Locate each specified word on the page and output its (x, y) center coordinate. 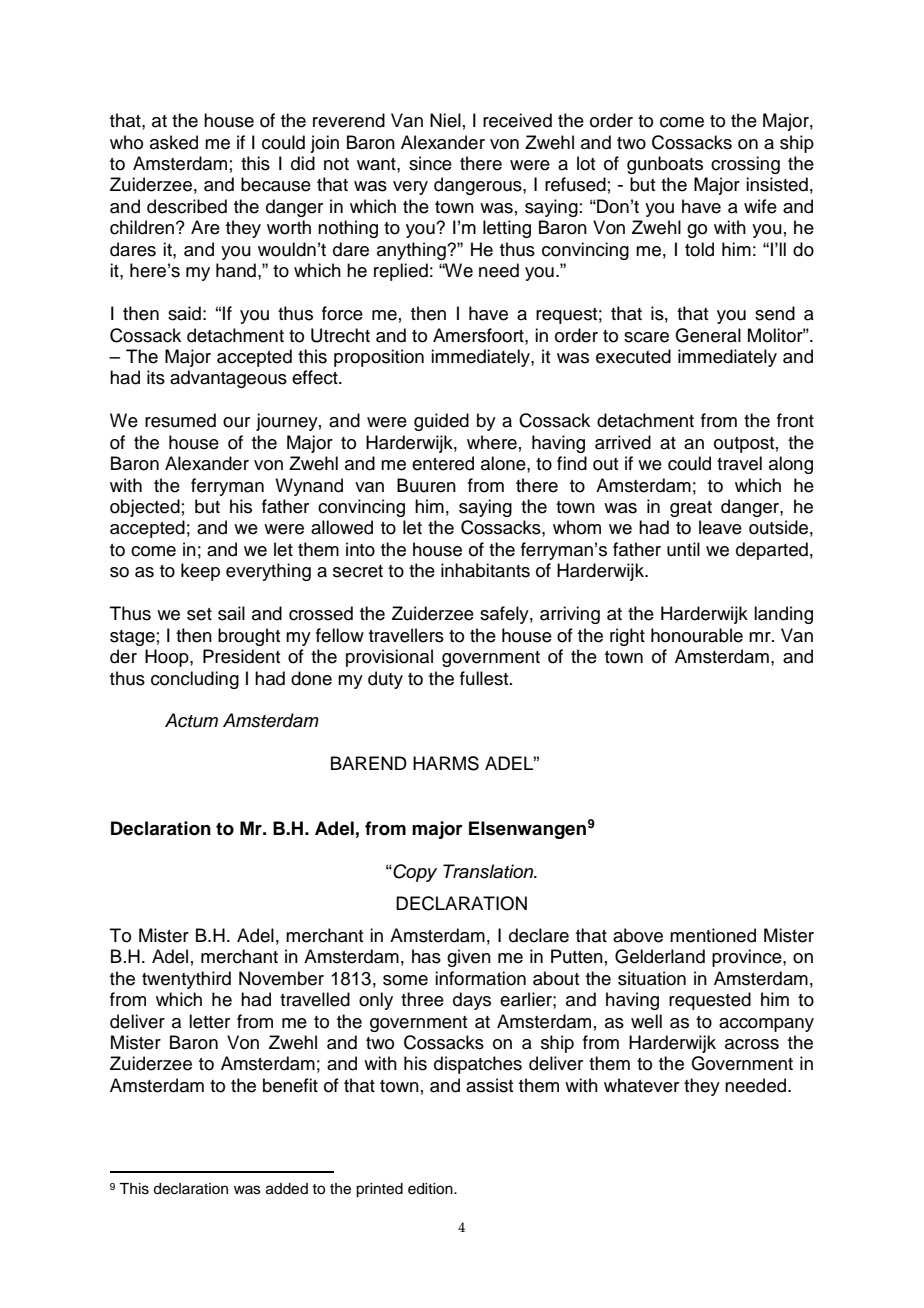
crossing (745, 165)
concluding (195, 680)
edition (431, 1189)
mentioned (713, 935)
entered (443, 463)
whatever (641, 1085)
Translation (489, 871)
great (691, 509)
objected (145, 508)
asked (174, 142)
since (430, 163)
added (287, 1189)
